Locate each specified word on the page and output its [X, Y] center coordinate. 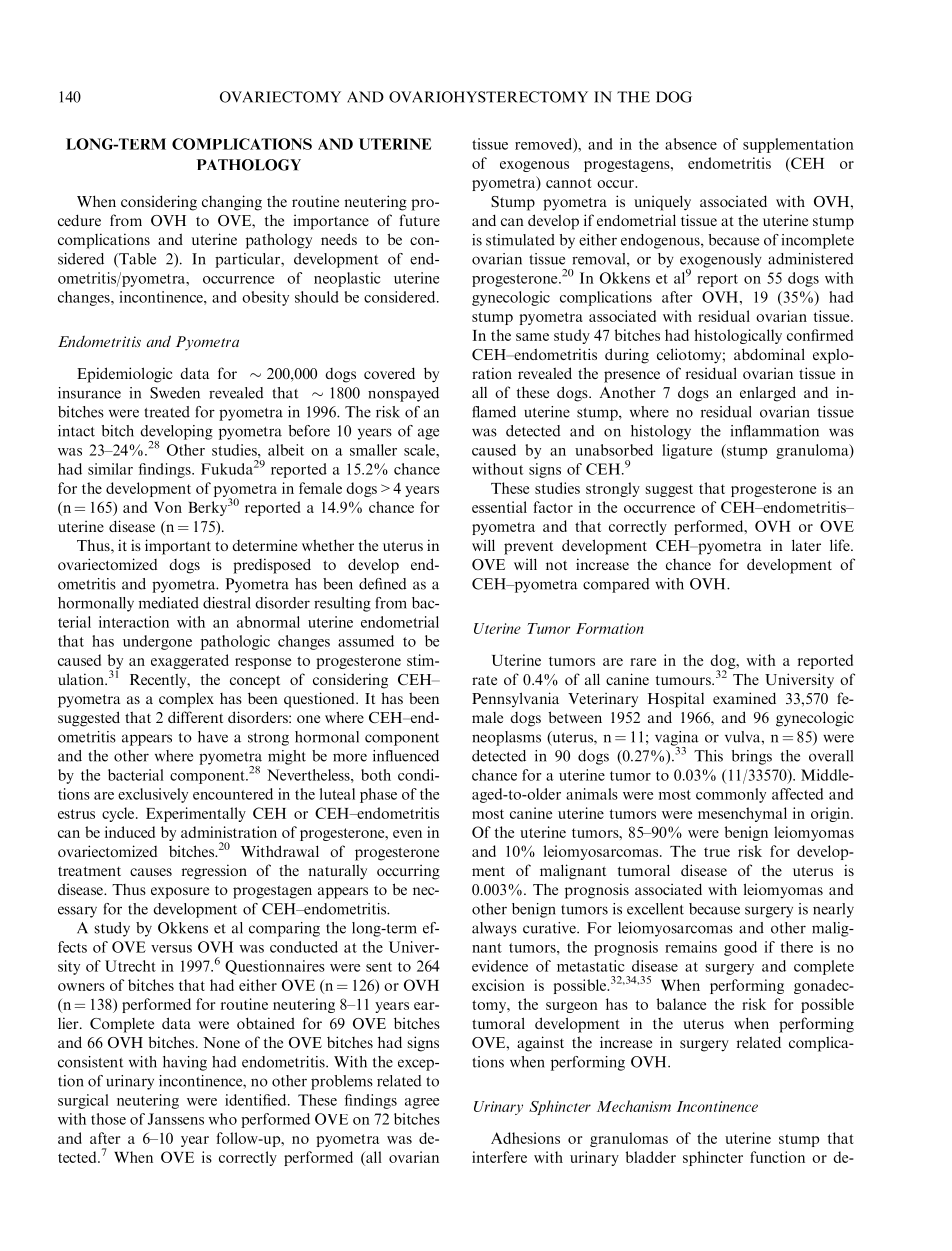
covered [389, 373]
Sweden [175, 393]
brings [752, 757]
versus [171, 949]
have [213, 737]
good [740, 948]
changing [232, 203]
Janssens [176, 1119]
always [494, 929]
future [420, 220]
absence [691, 144]
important [178, 547]
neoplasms [506, 738]
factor [553, 507]
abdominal [769, 354]
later [806, 545]
